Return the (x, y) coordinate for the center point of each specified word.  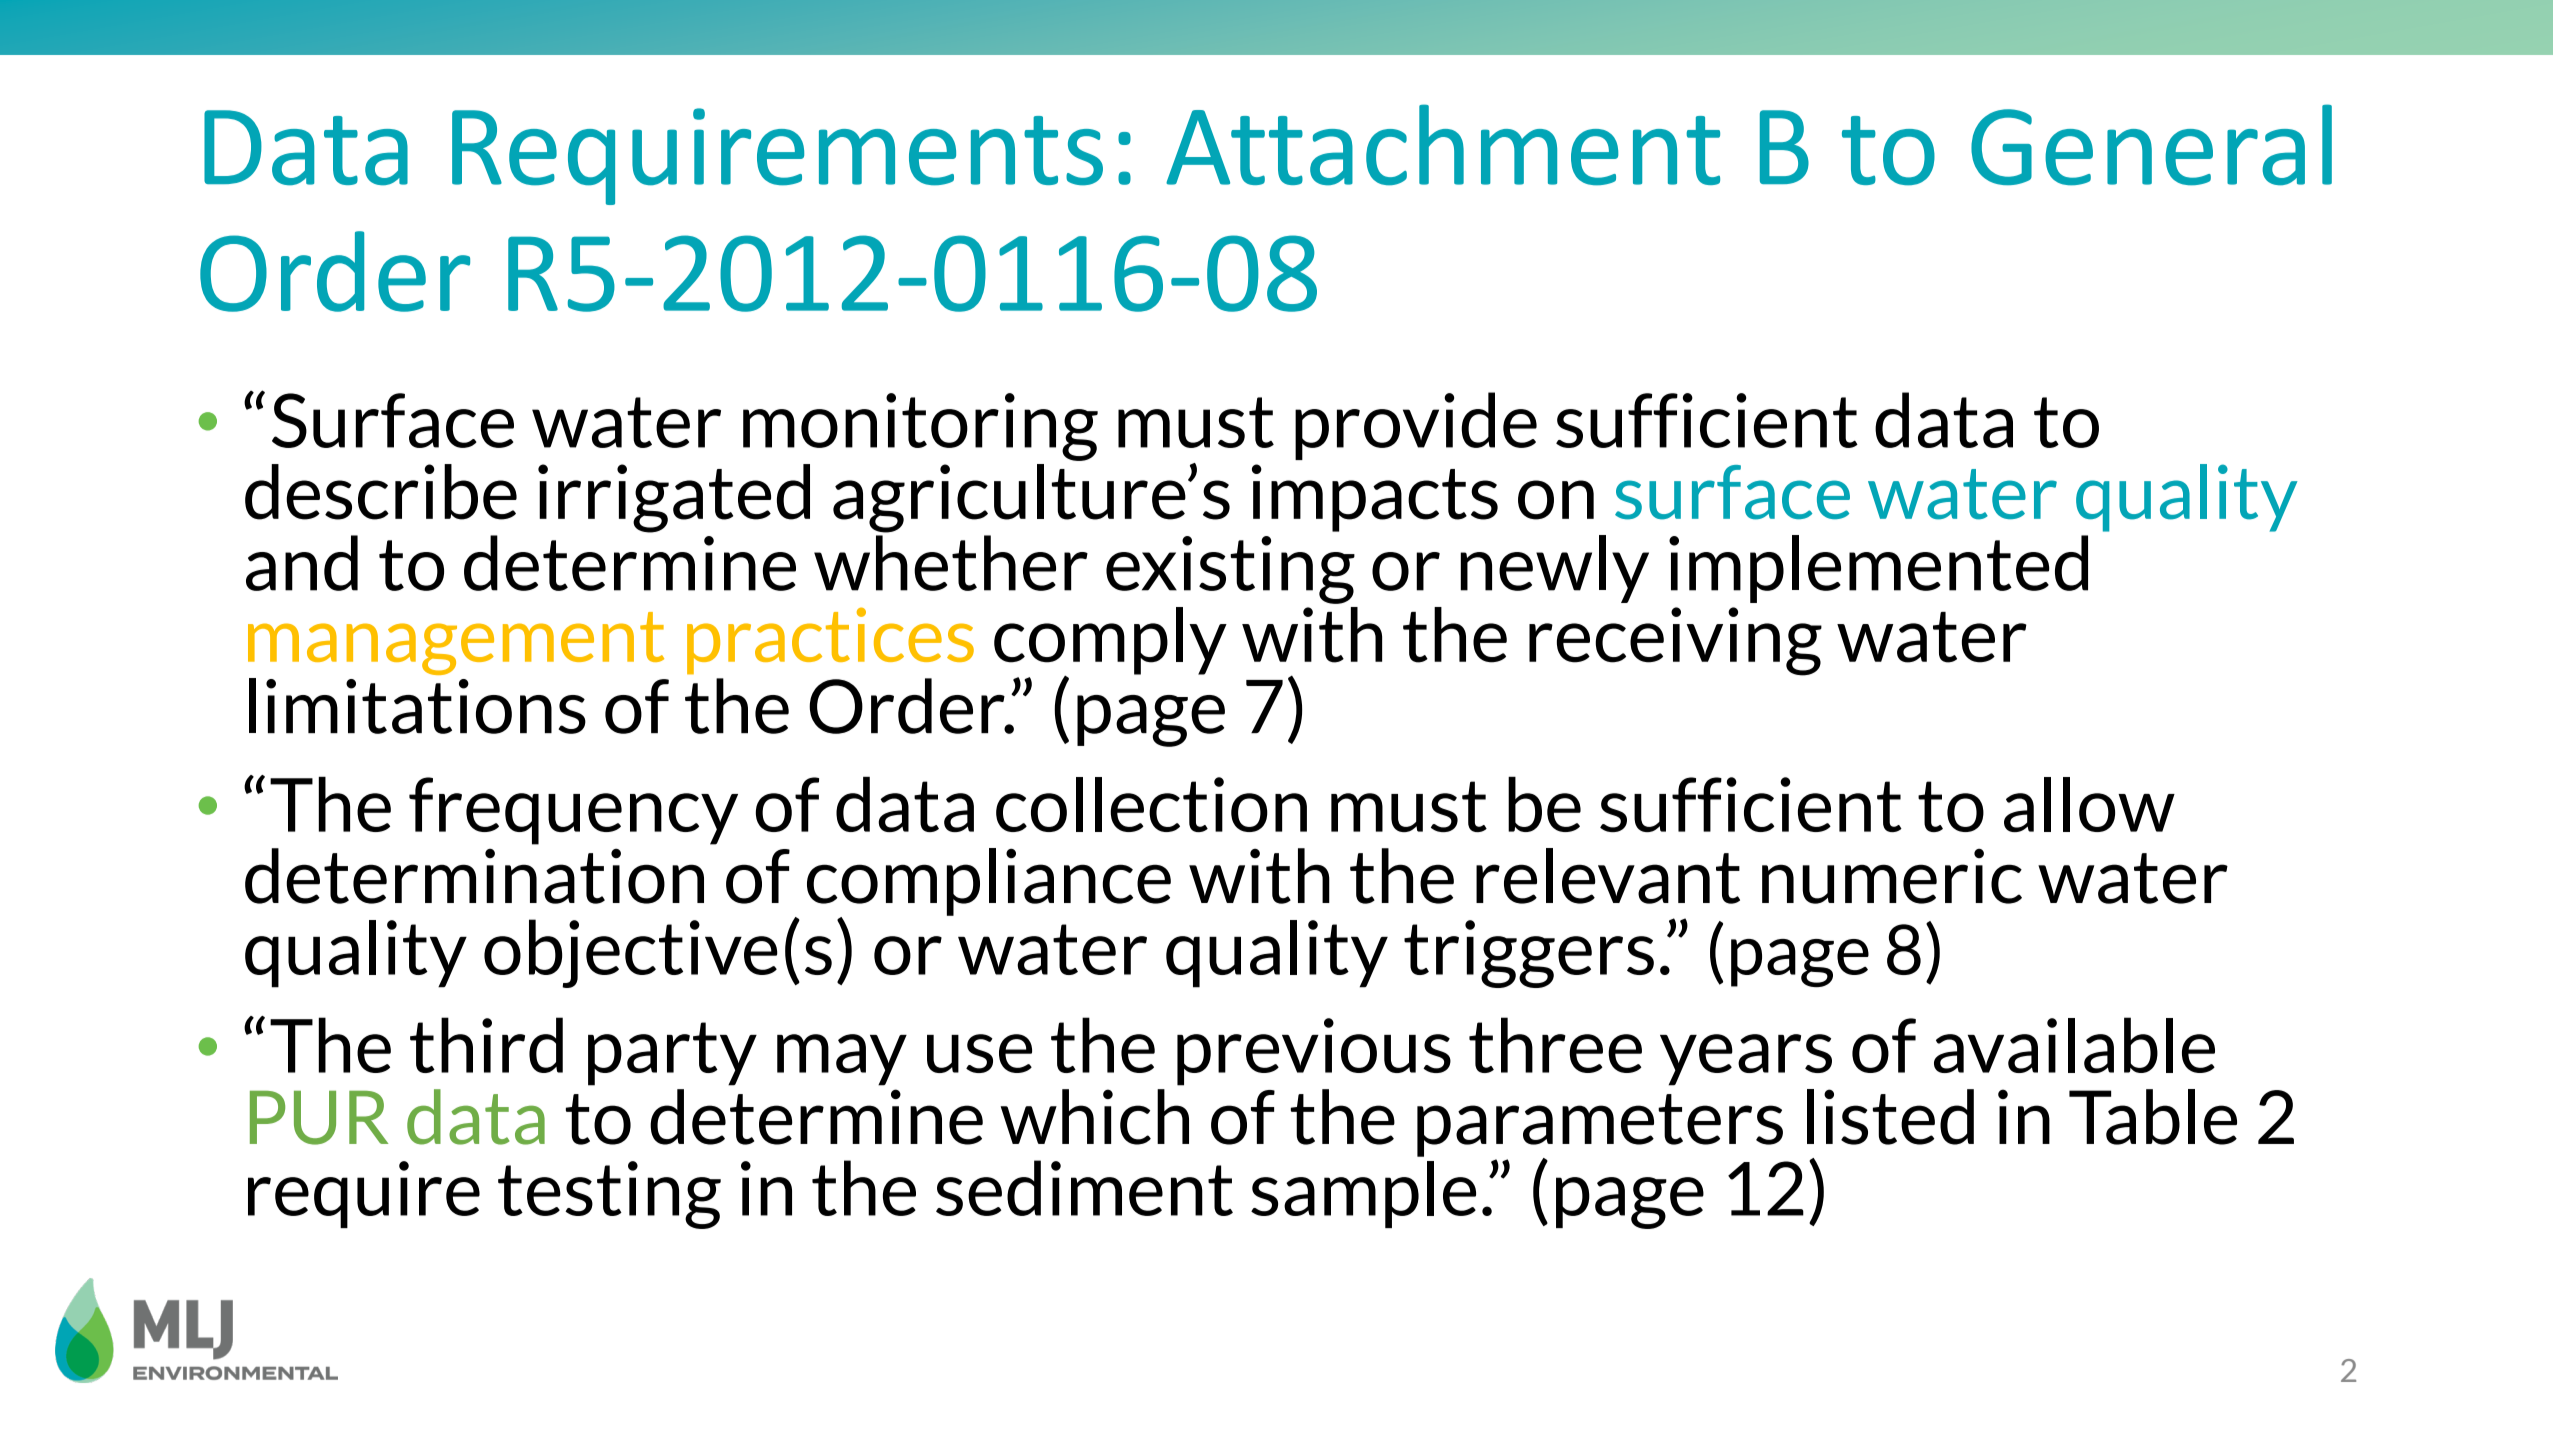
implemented (1878, 569)
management (456, 643)
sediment (1084, 1188)
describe (381, 492)
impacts (1375, 498)
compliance (989, 883)
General (2151, 145)
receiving (1675, 641)
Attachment (1443, 145)
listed (1890, 1117)
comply (1110, 642)
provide (1416, 426)
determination (474, 876)
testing (609, 1195)
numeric (1892, 876)
